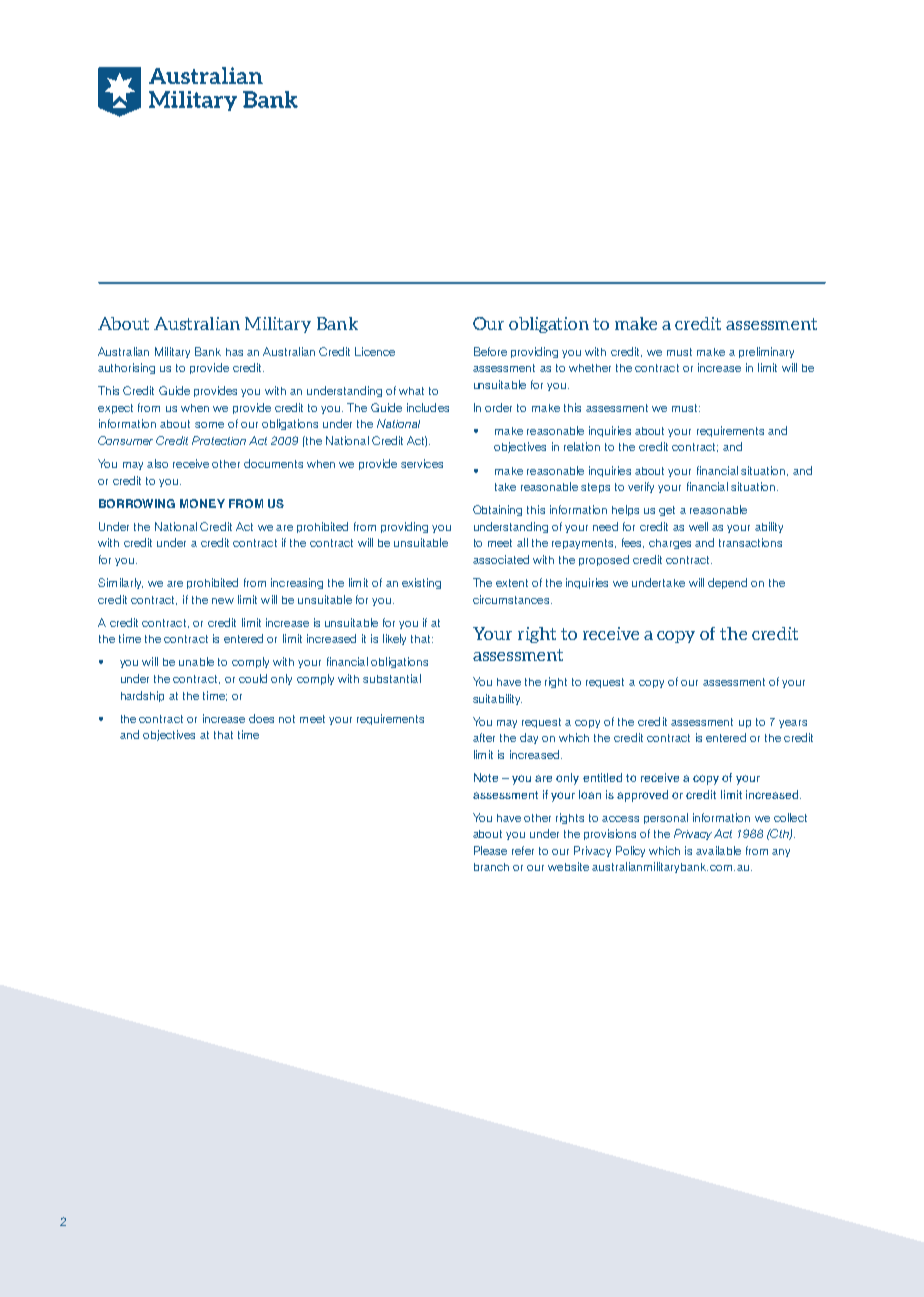 The width and height of the screenshot is (924, 1297). I want to click on preliminary, so click(766, 352).
